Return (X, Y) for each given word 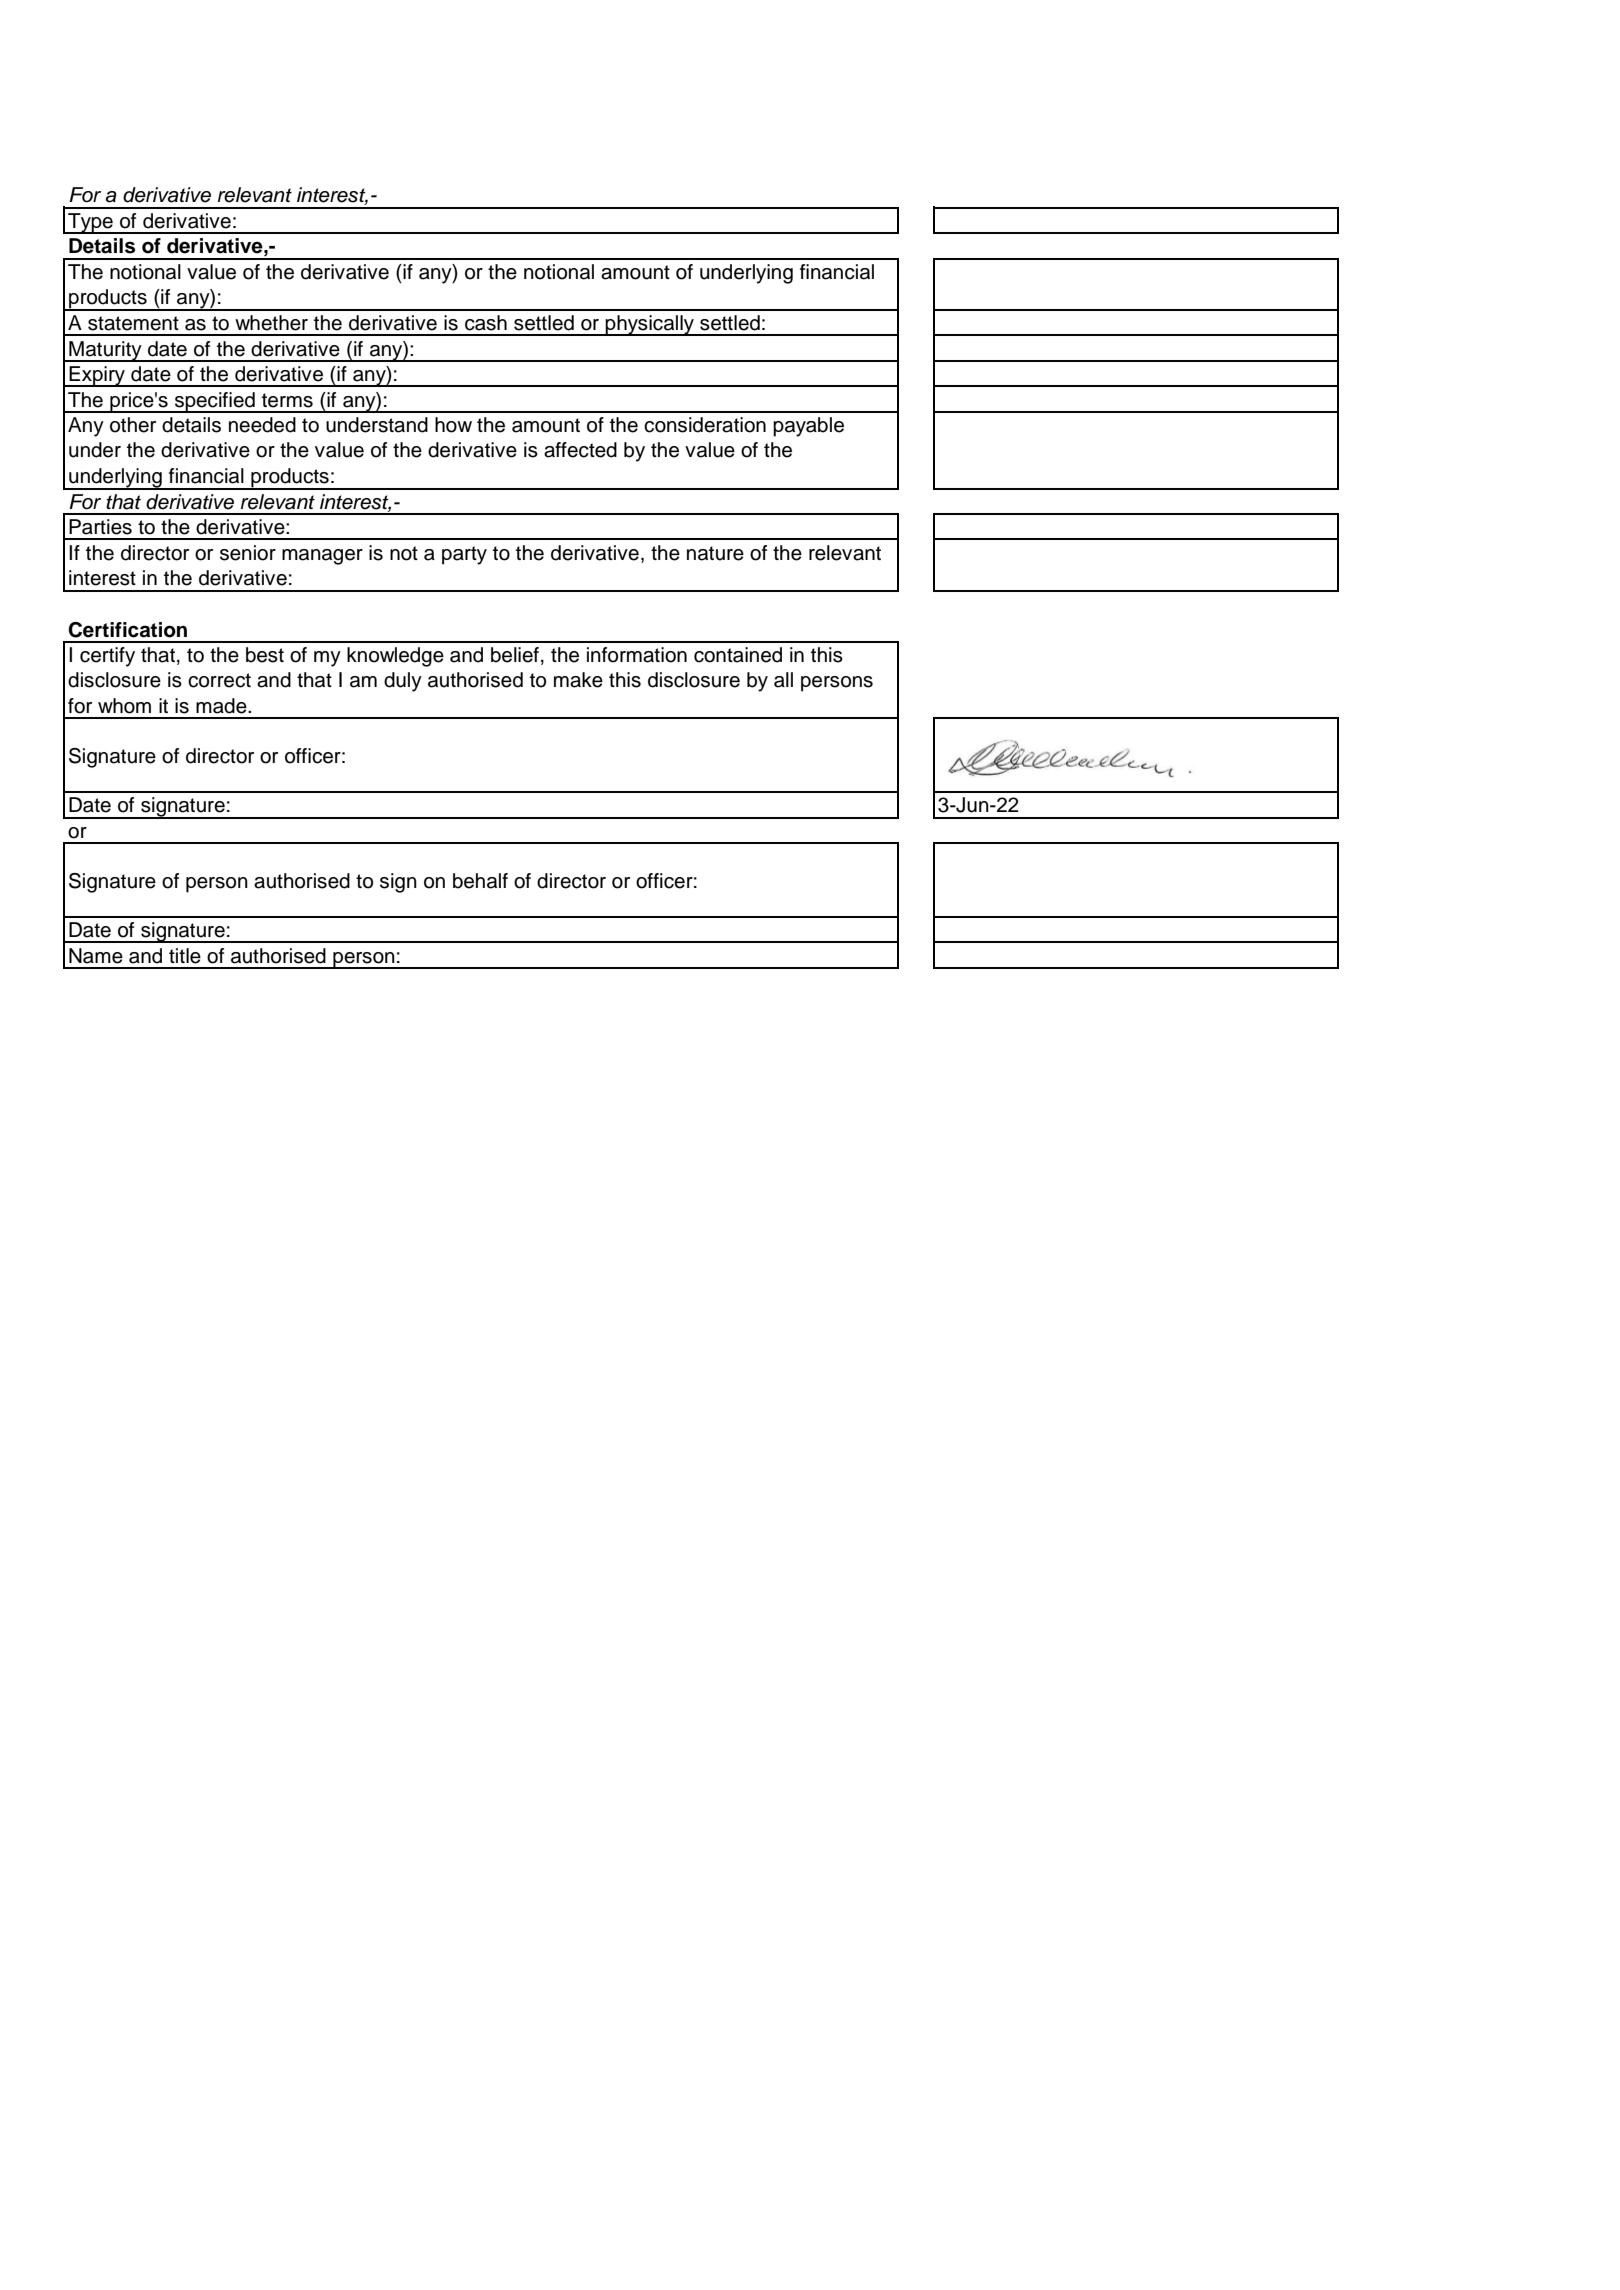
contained (738, 655)
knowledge (395, 657)
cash (486, 323)
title (185, 956)
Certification (127, 630)
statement (133, 323)
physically (650, 325)
